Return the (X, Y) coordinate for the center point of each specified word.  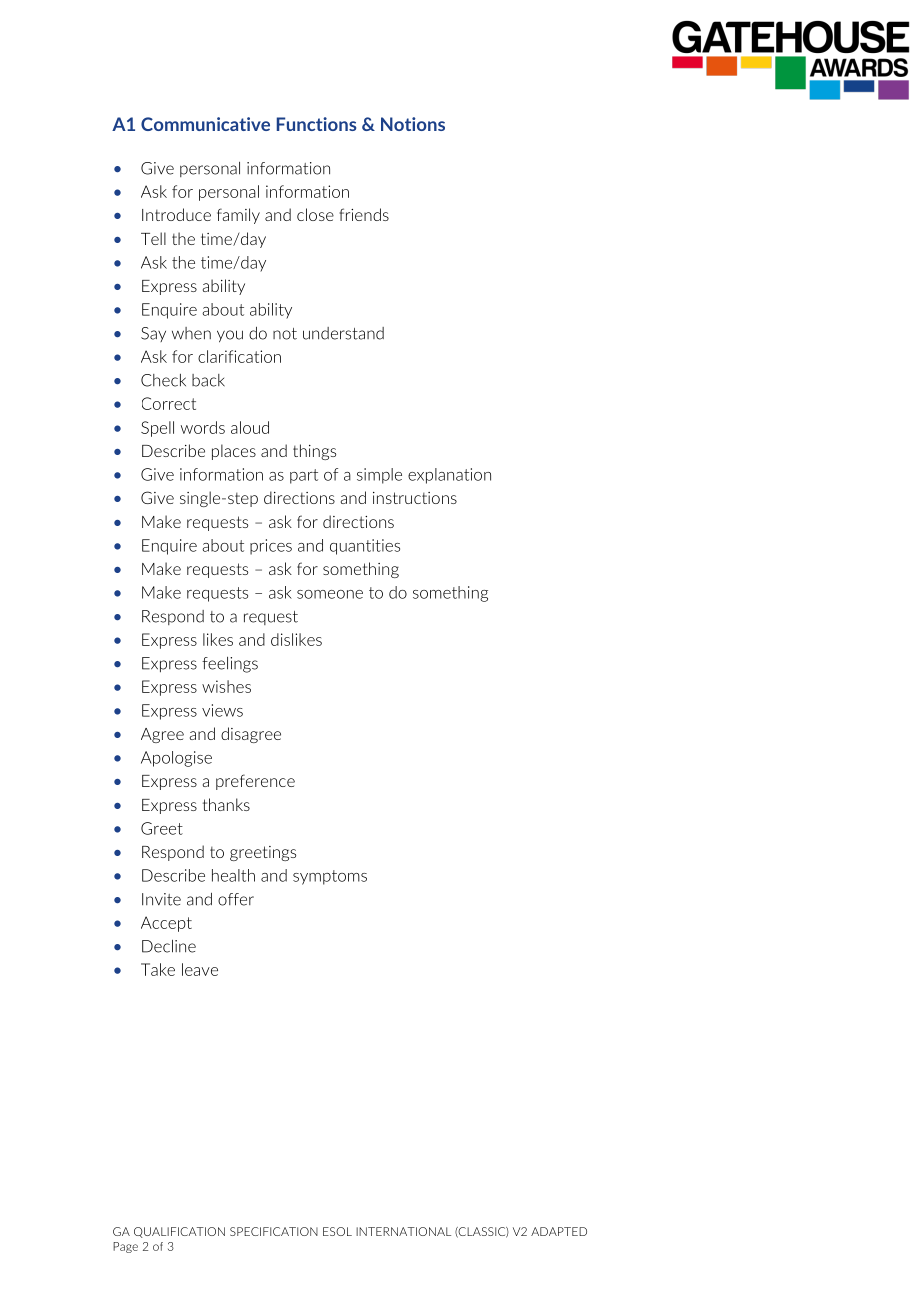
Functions (316, 124)
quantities (365, 547)
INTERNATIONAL (403, 1231)
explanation (449, 476)
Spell (157, 429)
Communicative (205, 124)
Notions (413, 124)
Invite (161, 899)
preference (255, 782)
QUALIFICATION (179, 1232)
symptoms (330, 877)
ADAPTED (559, 1231)
